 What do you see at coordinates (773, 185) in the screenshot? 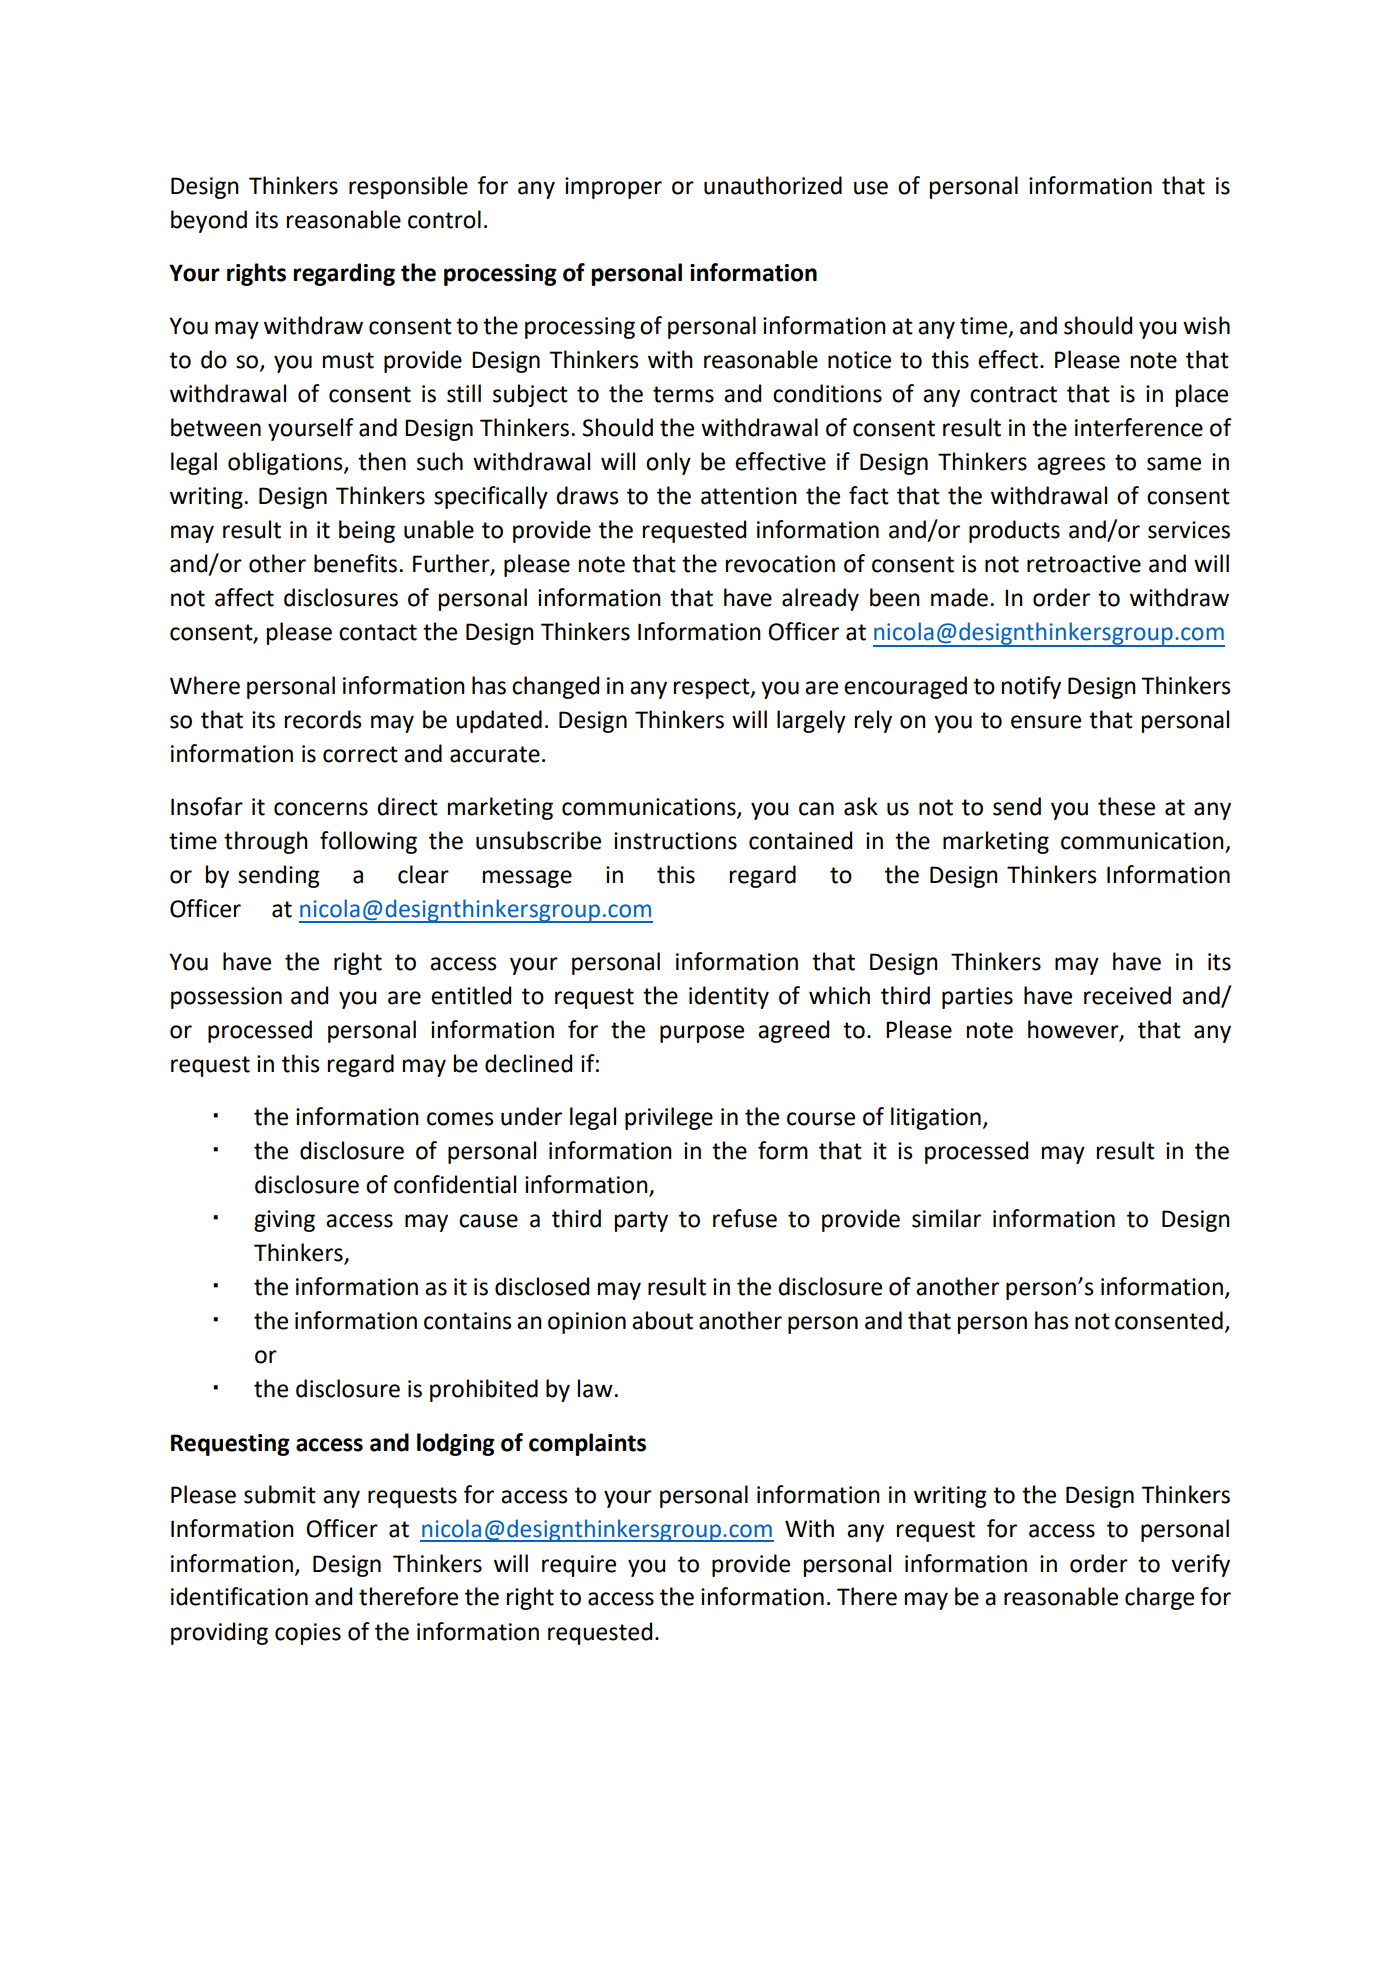
I see `unauthorized` at bounding box center [773, 185].
